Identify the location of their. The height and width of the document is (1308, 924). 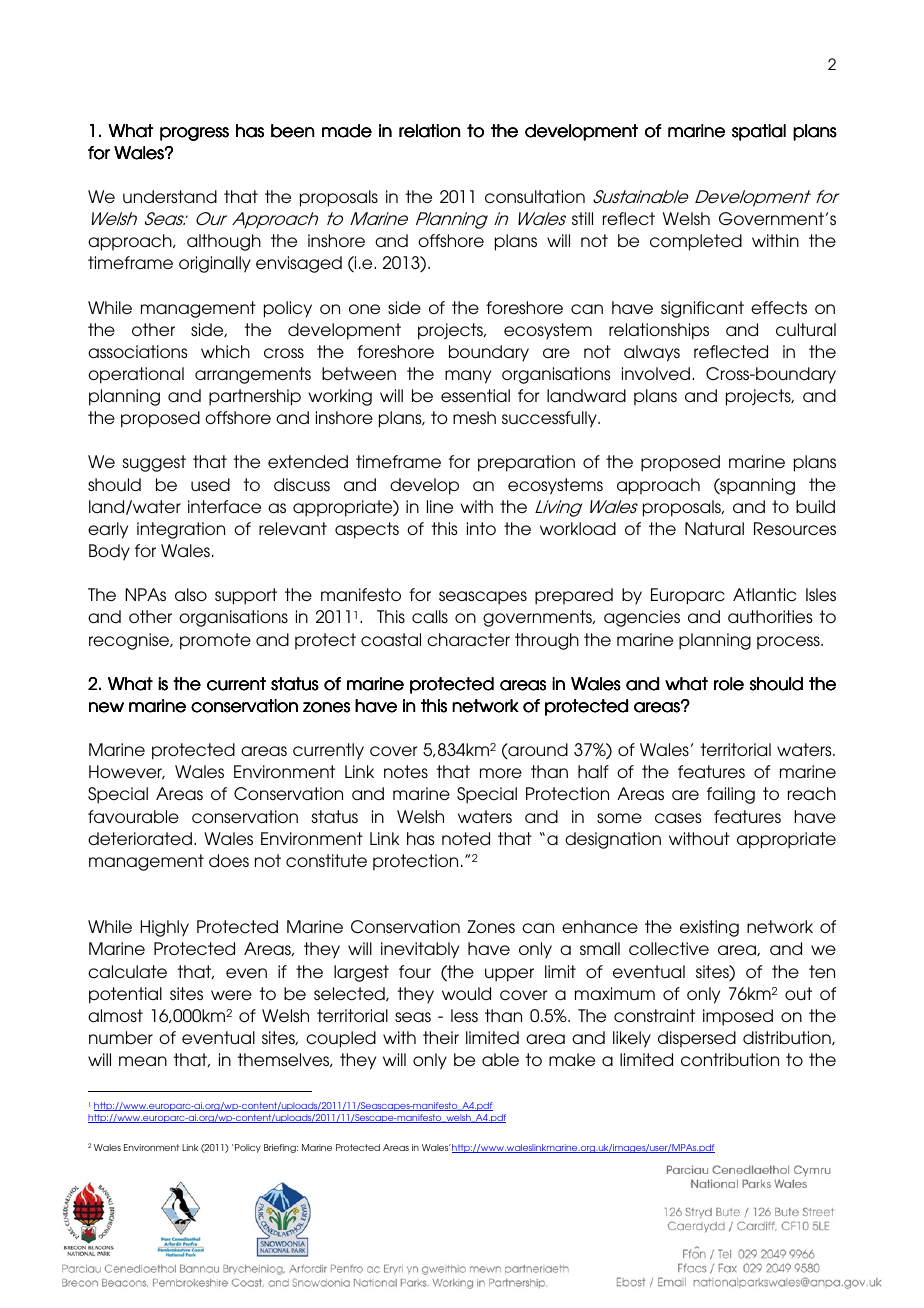
(441, 1037).
